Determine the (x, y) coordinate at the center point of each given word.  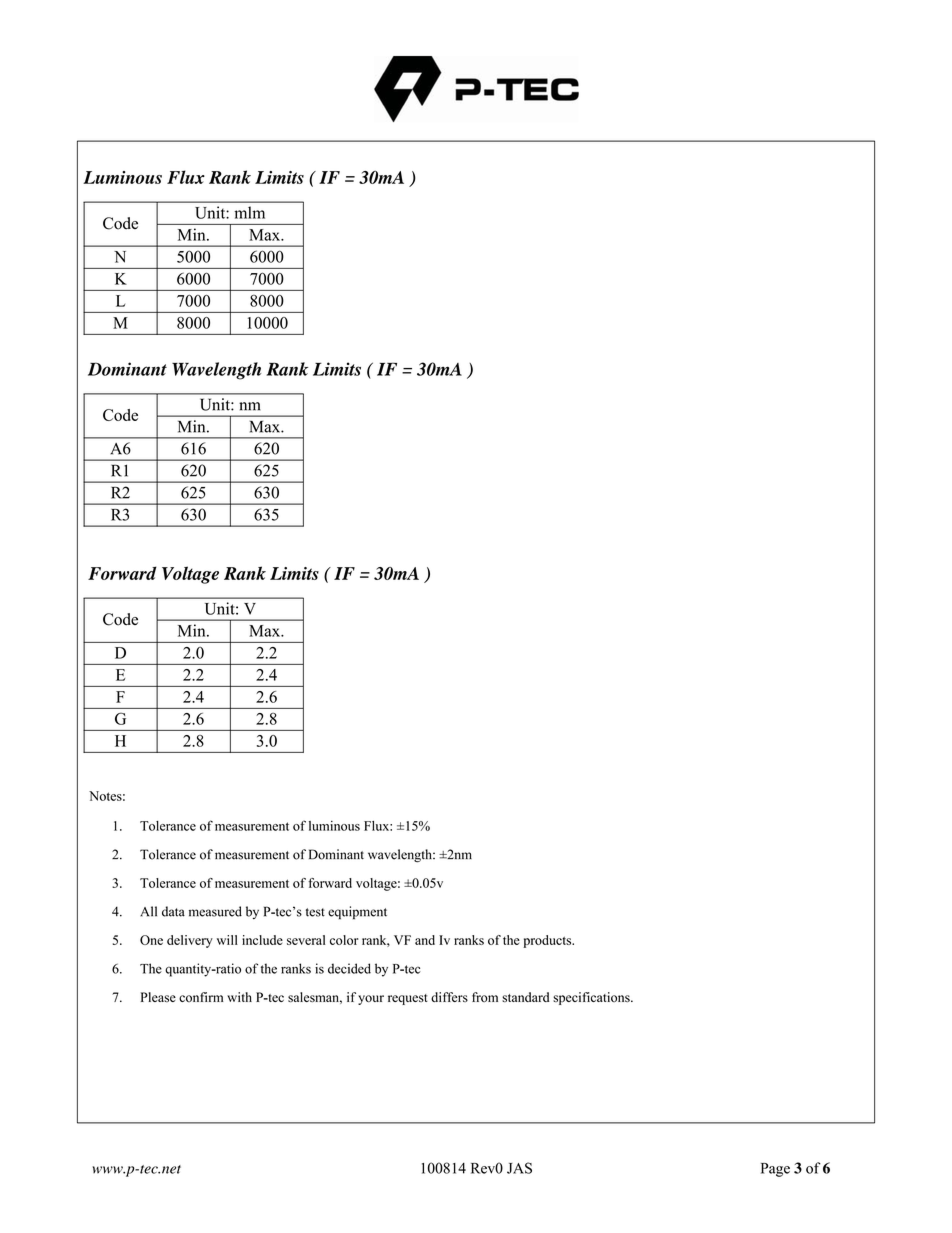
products (548, 941)
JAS (519, 1168)
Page (775, 1170)
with (239, 997)
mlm (249, 212)
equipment (357, 913)
